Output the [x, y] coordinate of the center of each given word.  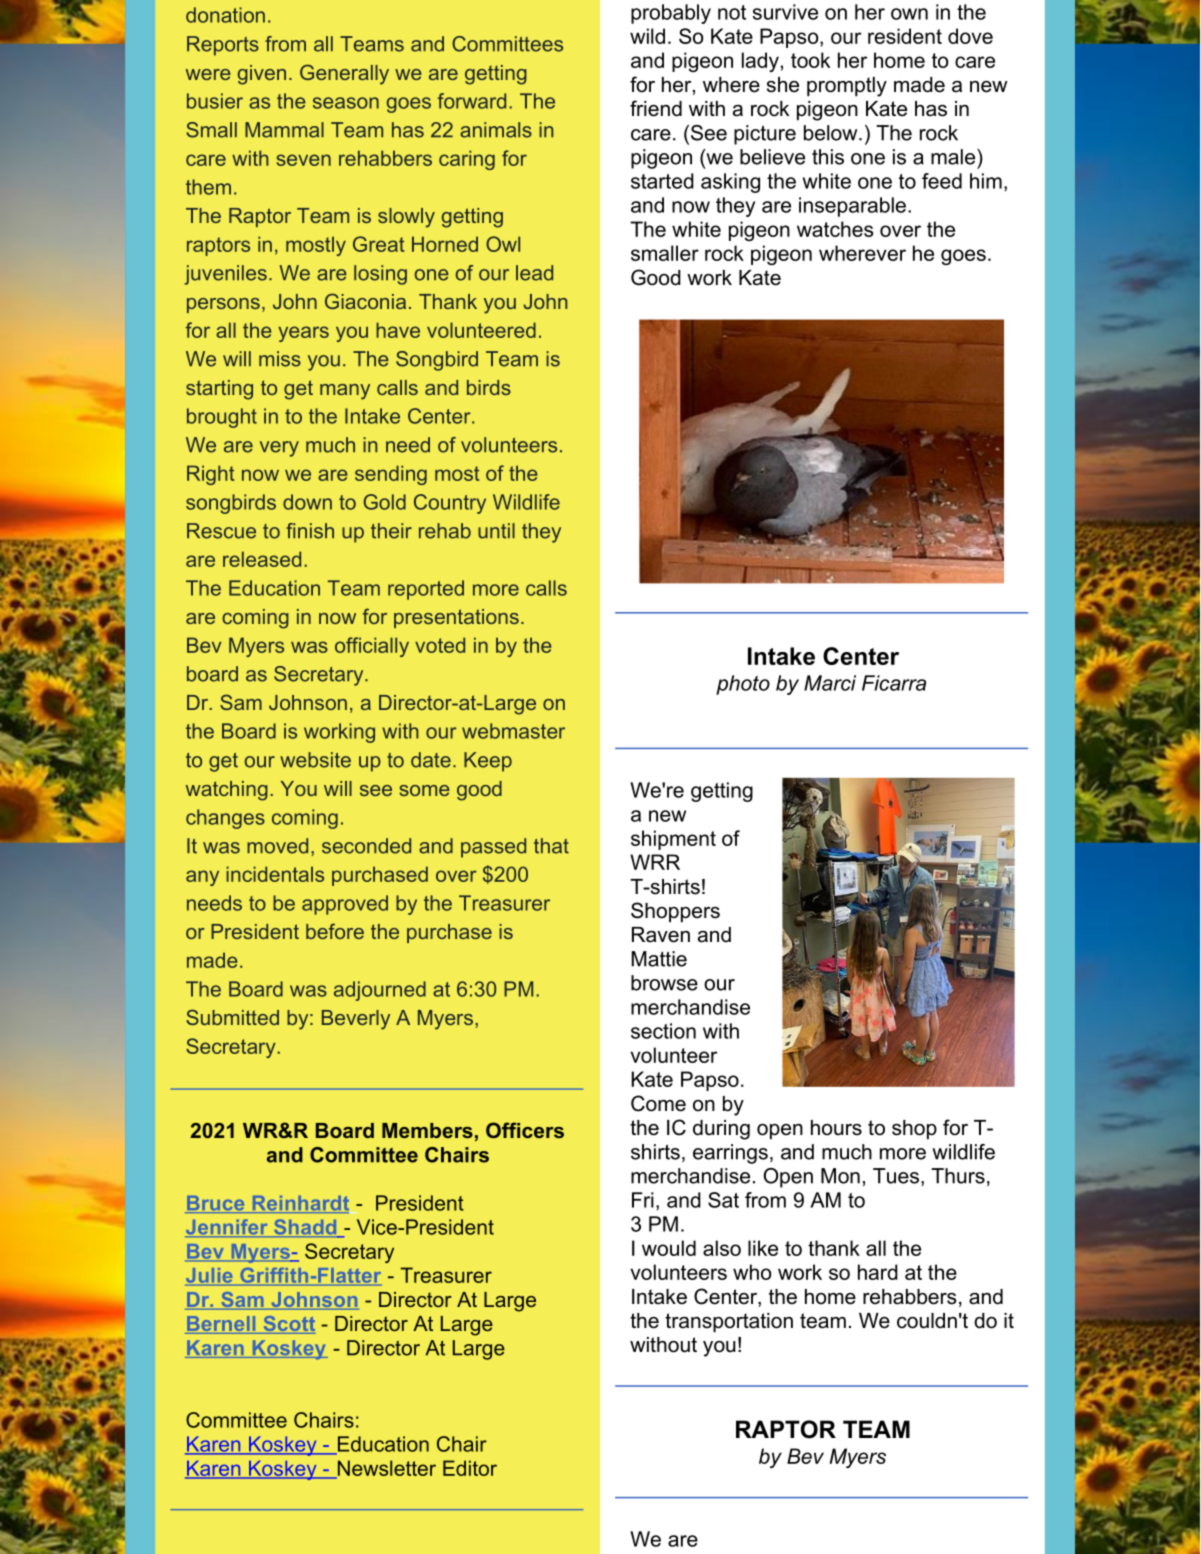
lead [534, 273]
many [345, 392]
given [262, 75]
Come [658, 1103]
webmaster [513, 731]
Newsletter [385, 1469]
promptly [847, 87]
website [315, 760]
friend [656, 108]
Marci [830, 683]
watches [835, 229]
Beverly [356, 1020]
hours [836, 1128]
